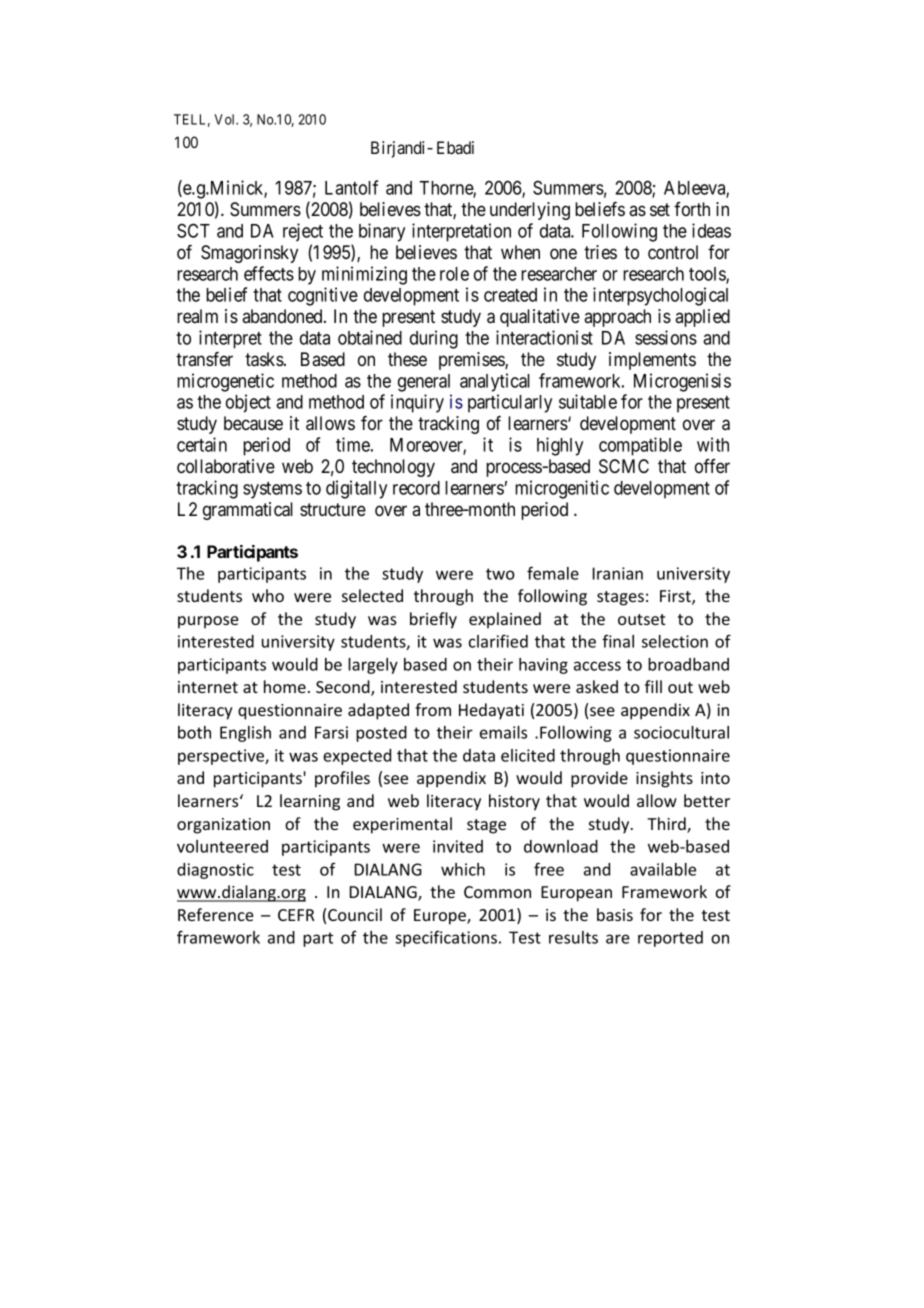 The width and height of the page is (924, 1308). Describe the element at coordinates (618, 573) in the page. I see `Iranian` at that location.
